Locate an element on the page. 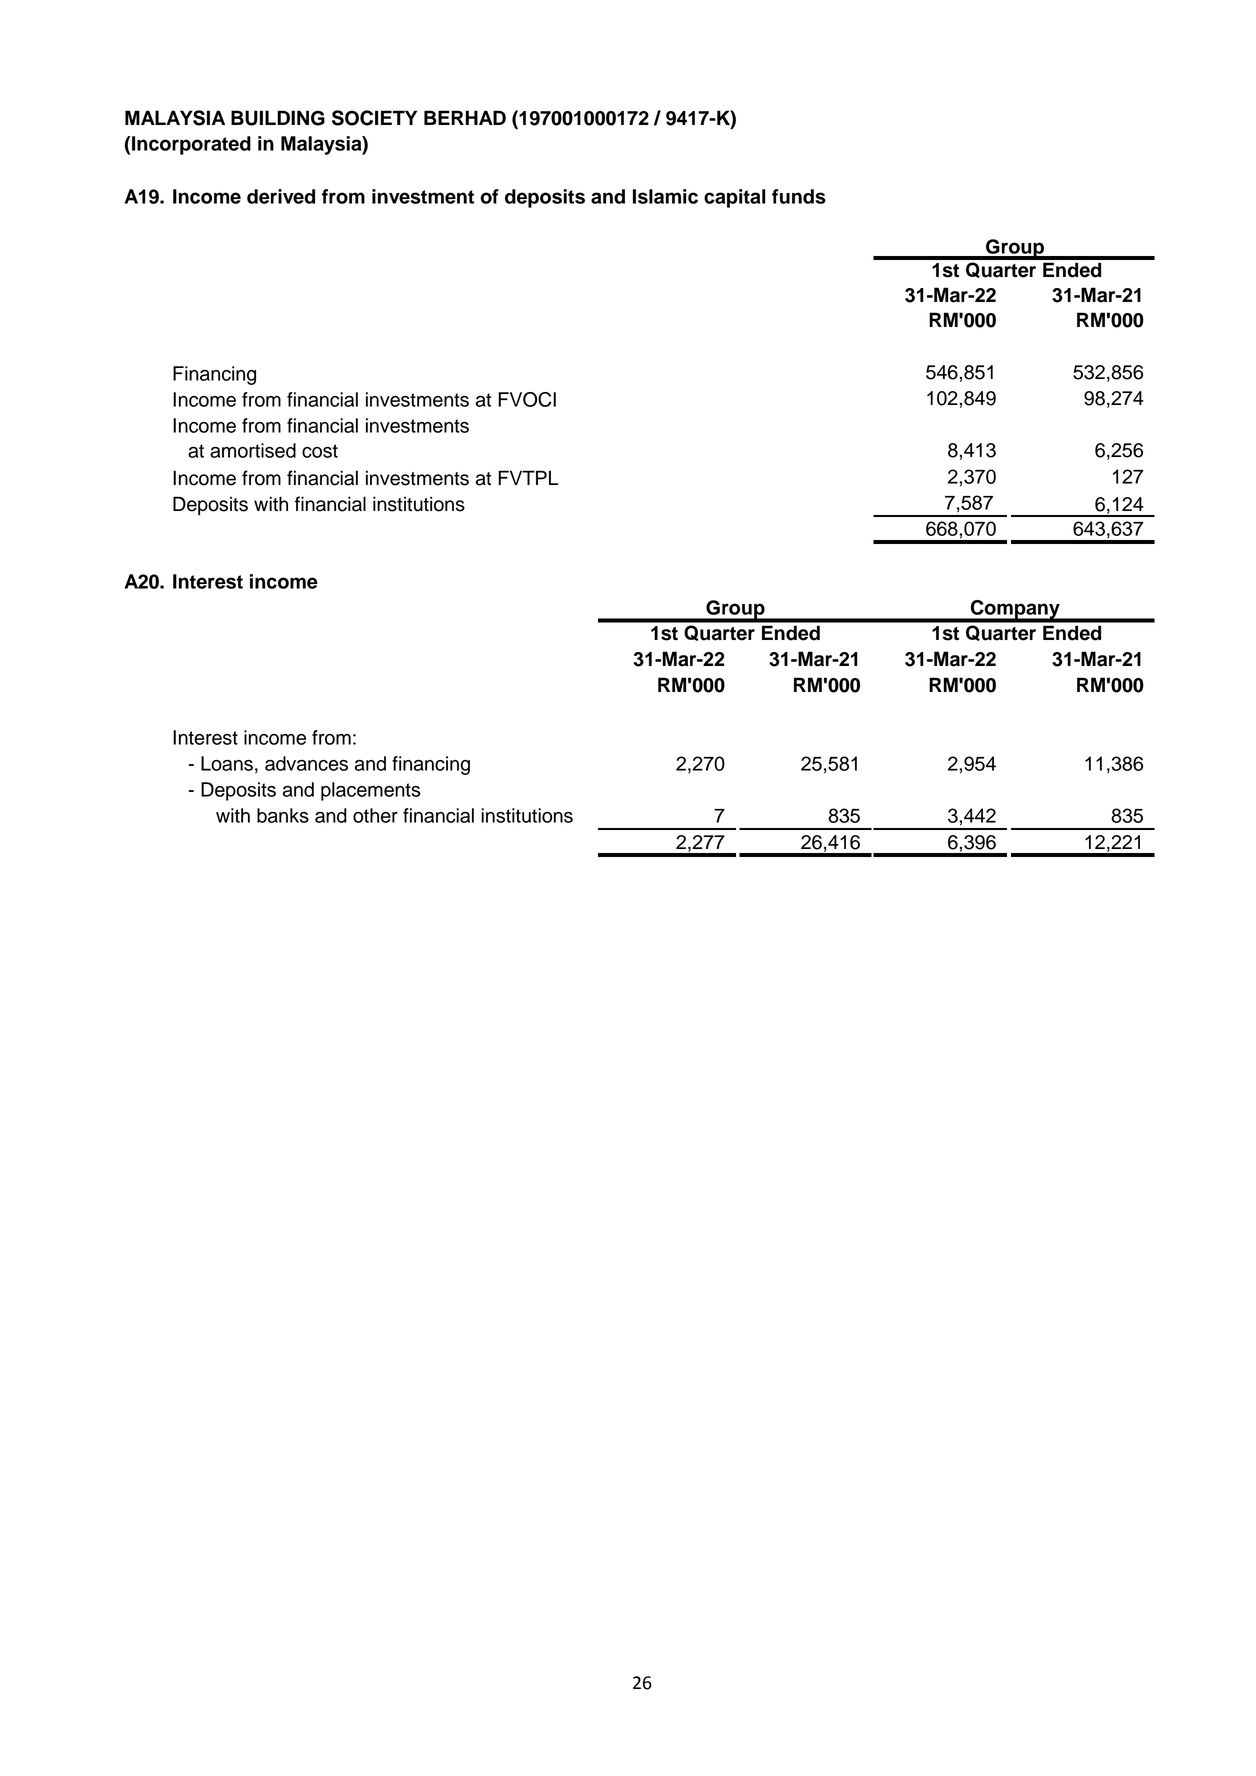  capital is located at coordinates (735, 198).
